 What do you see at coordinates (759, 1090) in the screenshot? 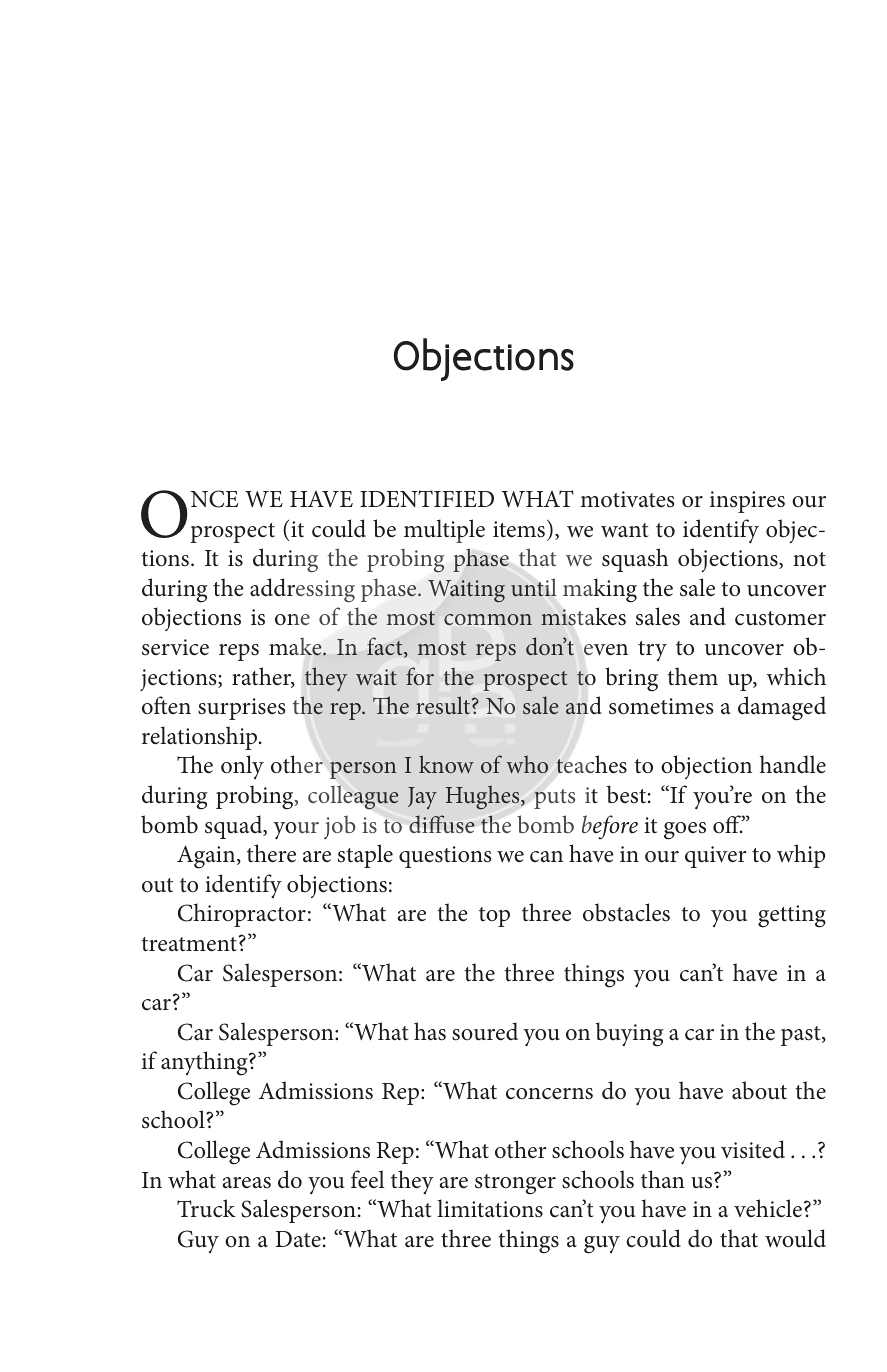
I see `about` at bounding box center [759, 1090].
